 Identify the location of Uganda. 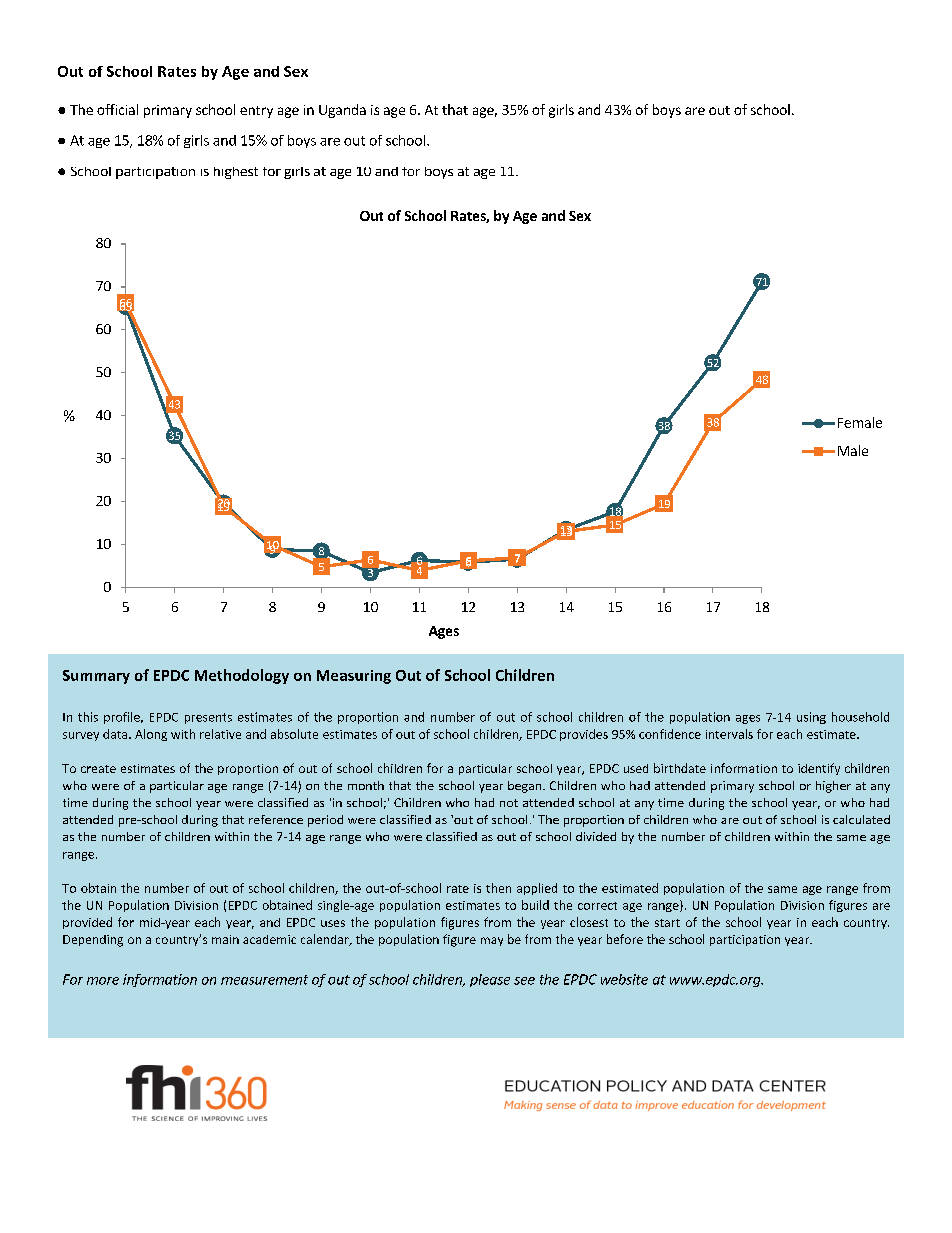
(342, 111).
